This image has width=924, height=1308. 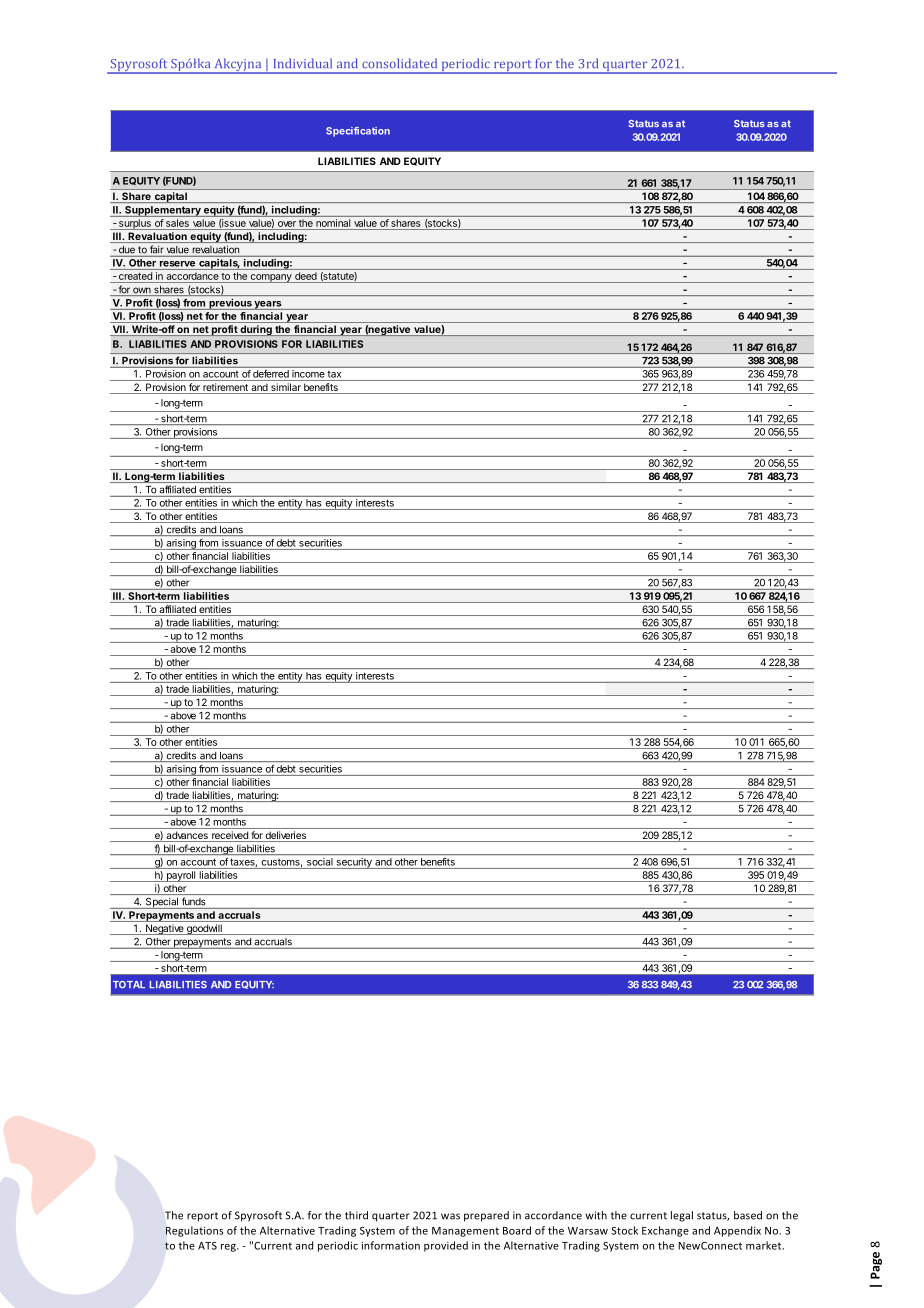 I want to click on Specification, so click(x=358, y=132).
